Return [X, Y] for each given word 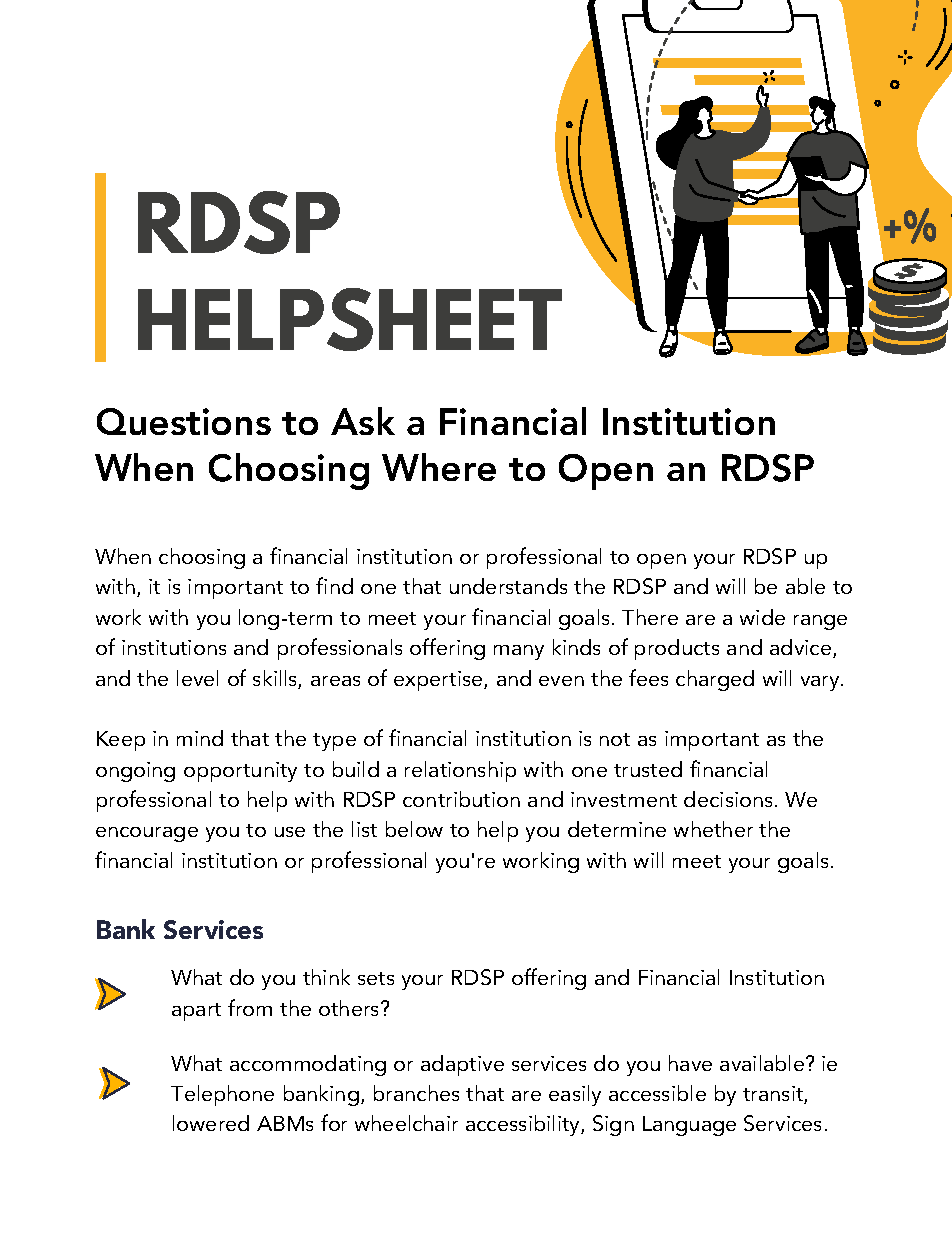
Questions [184, 421]
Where [439, 467]
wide [762, 617]
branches [416, 1093]
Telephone [222, 1095]
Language [689, 1126]
